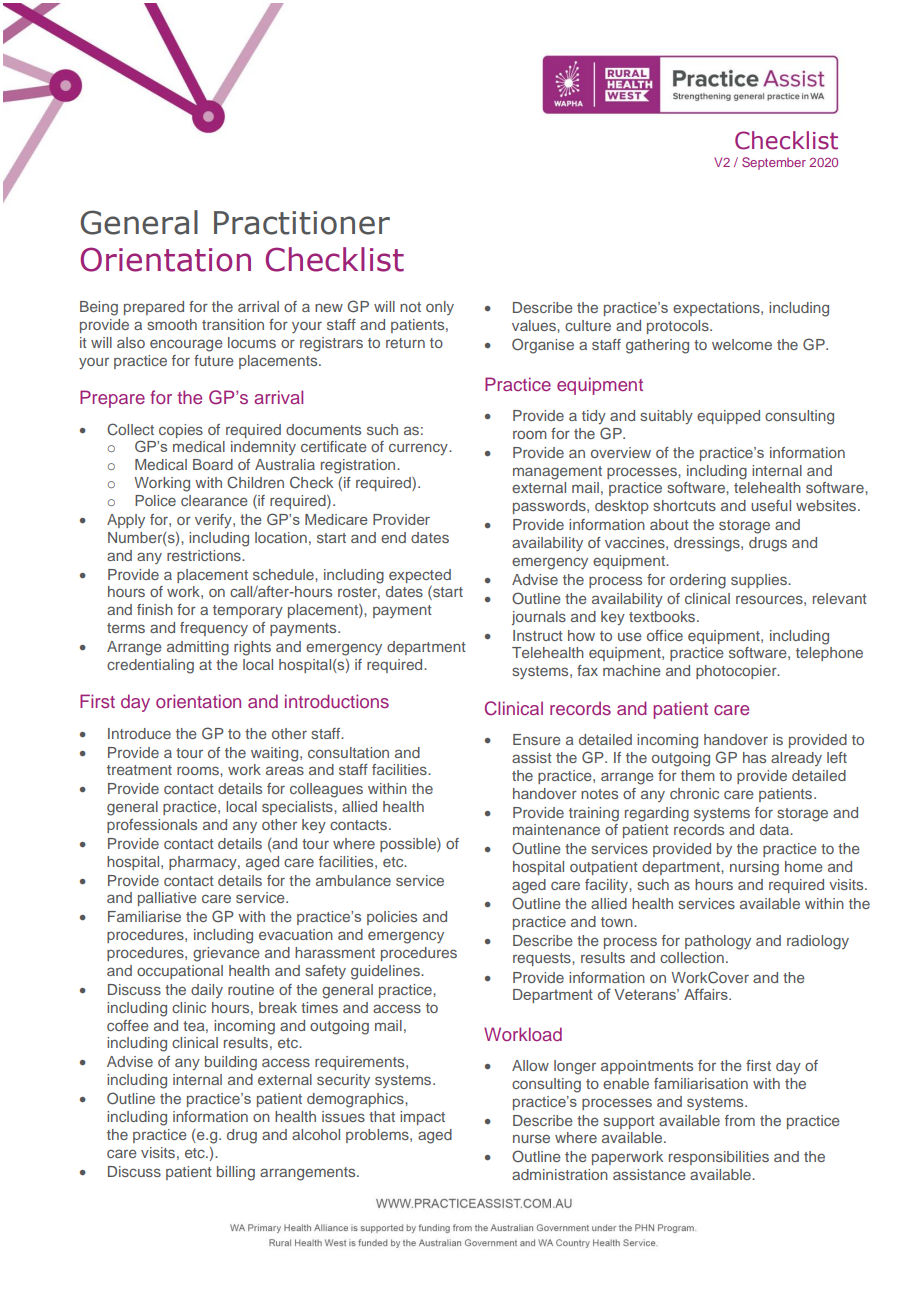 Image resolution: width=924 pixels, height=1307 pixels. I want to click on Instruct, so click(538, 635).
